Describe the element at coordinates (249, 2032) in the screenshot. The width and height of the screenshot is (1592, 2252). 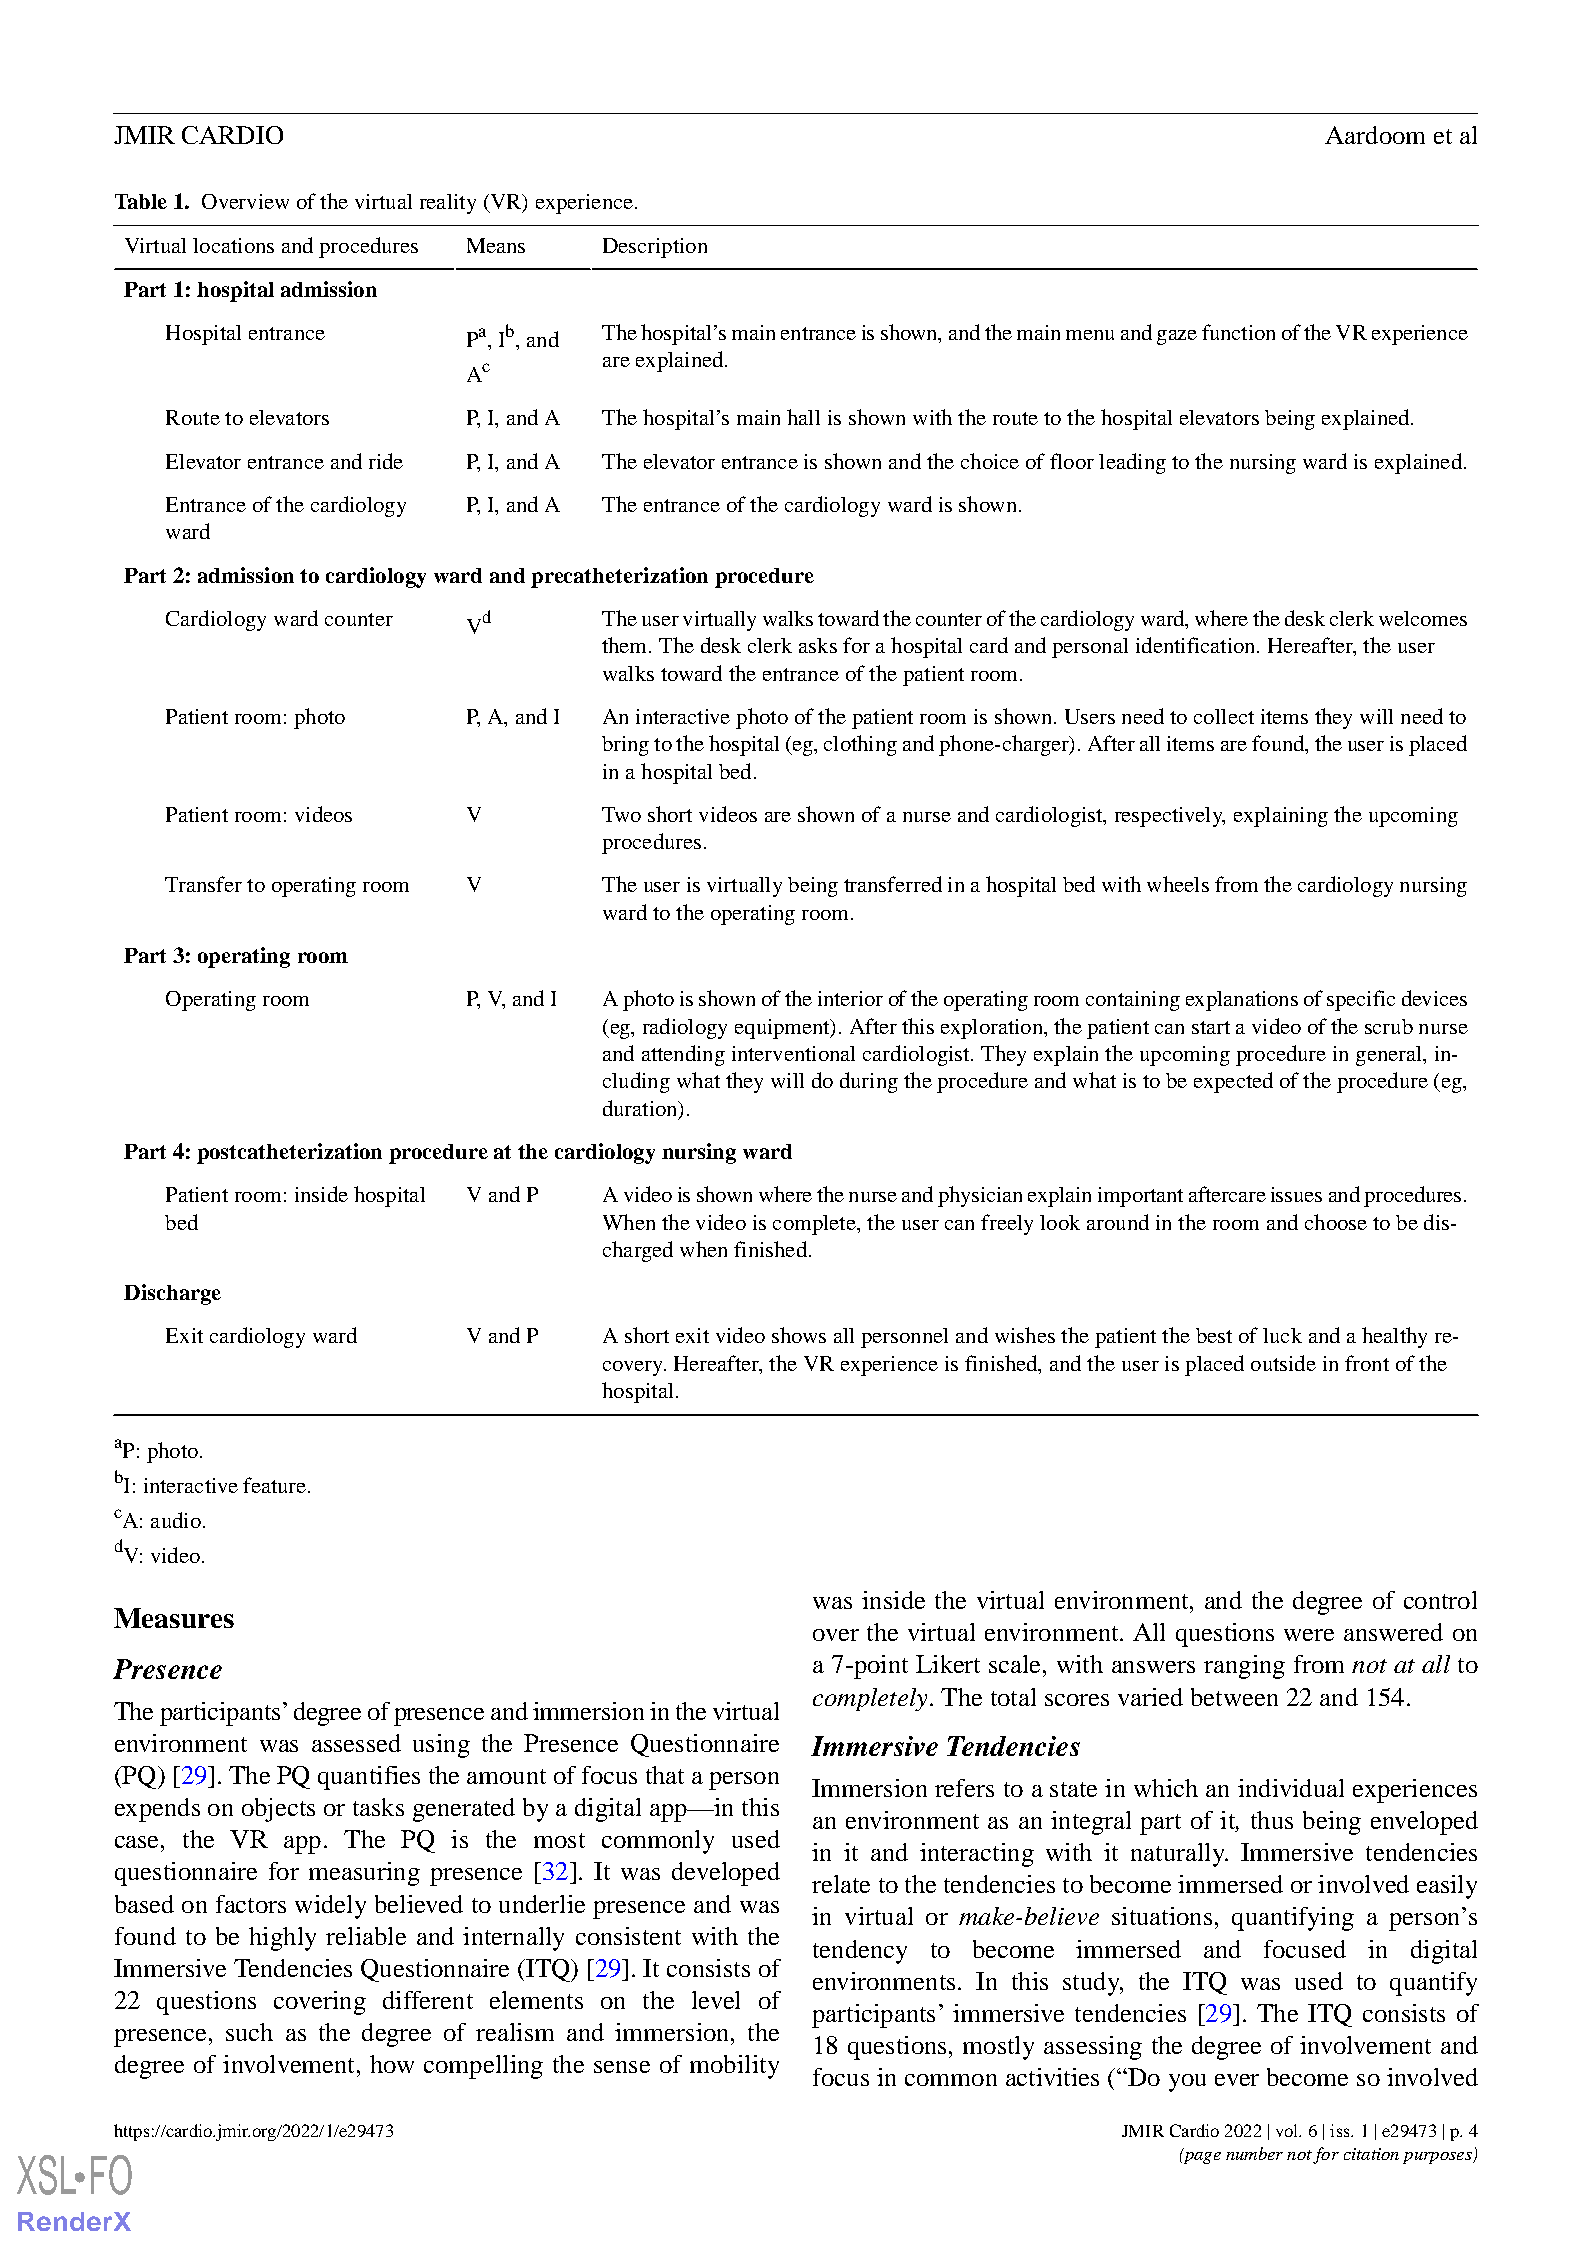
I see `such` at that location.
